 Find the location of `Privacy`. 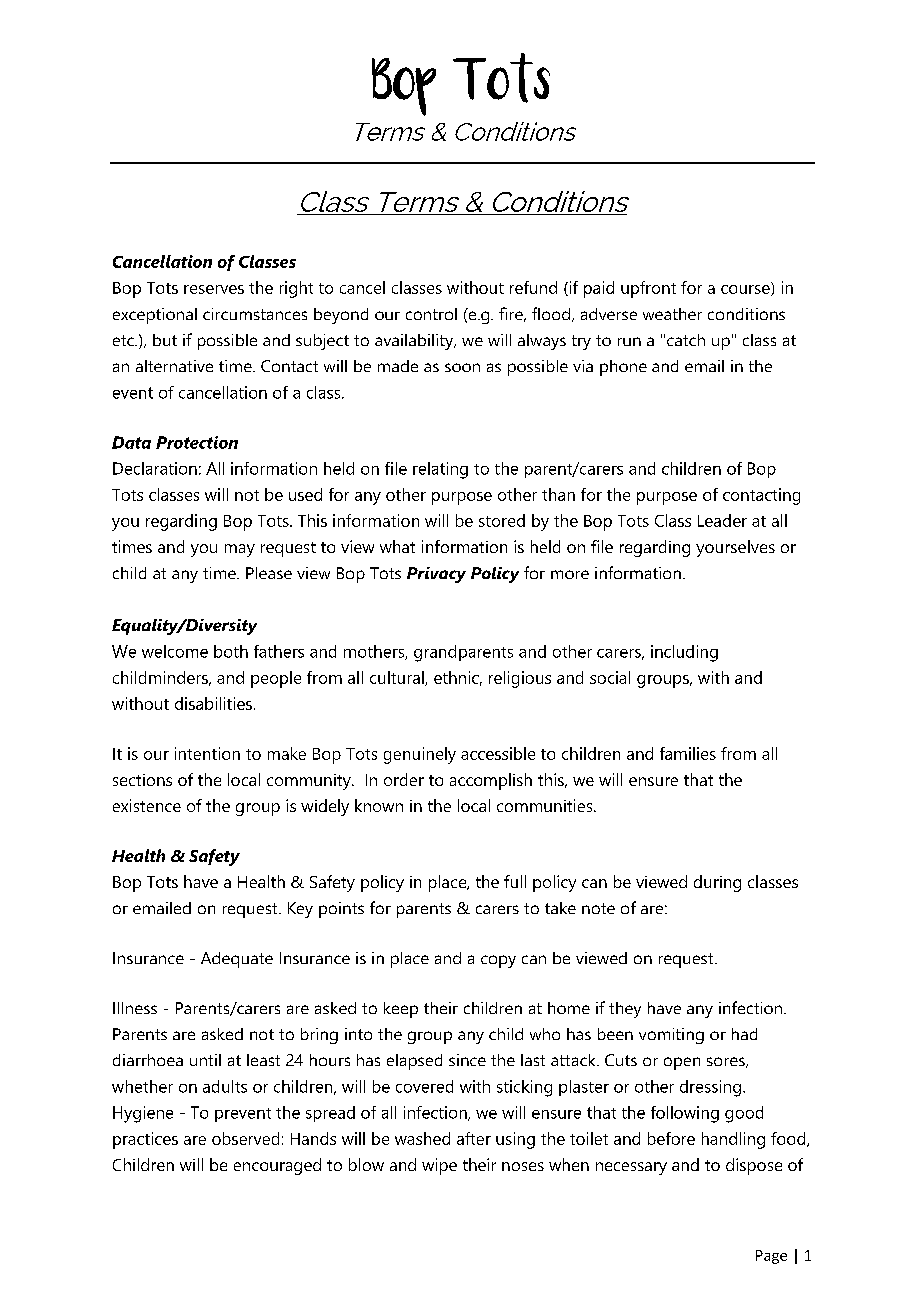

Privacy is located at coordinates (436, 575).
